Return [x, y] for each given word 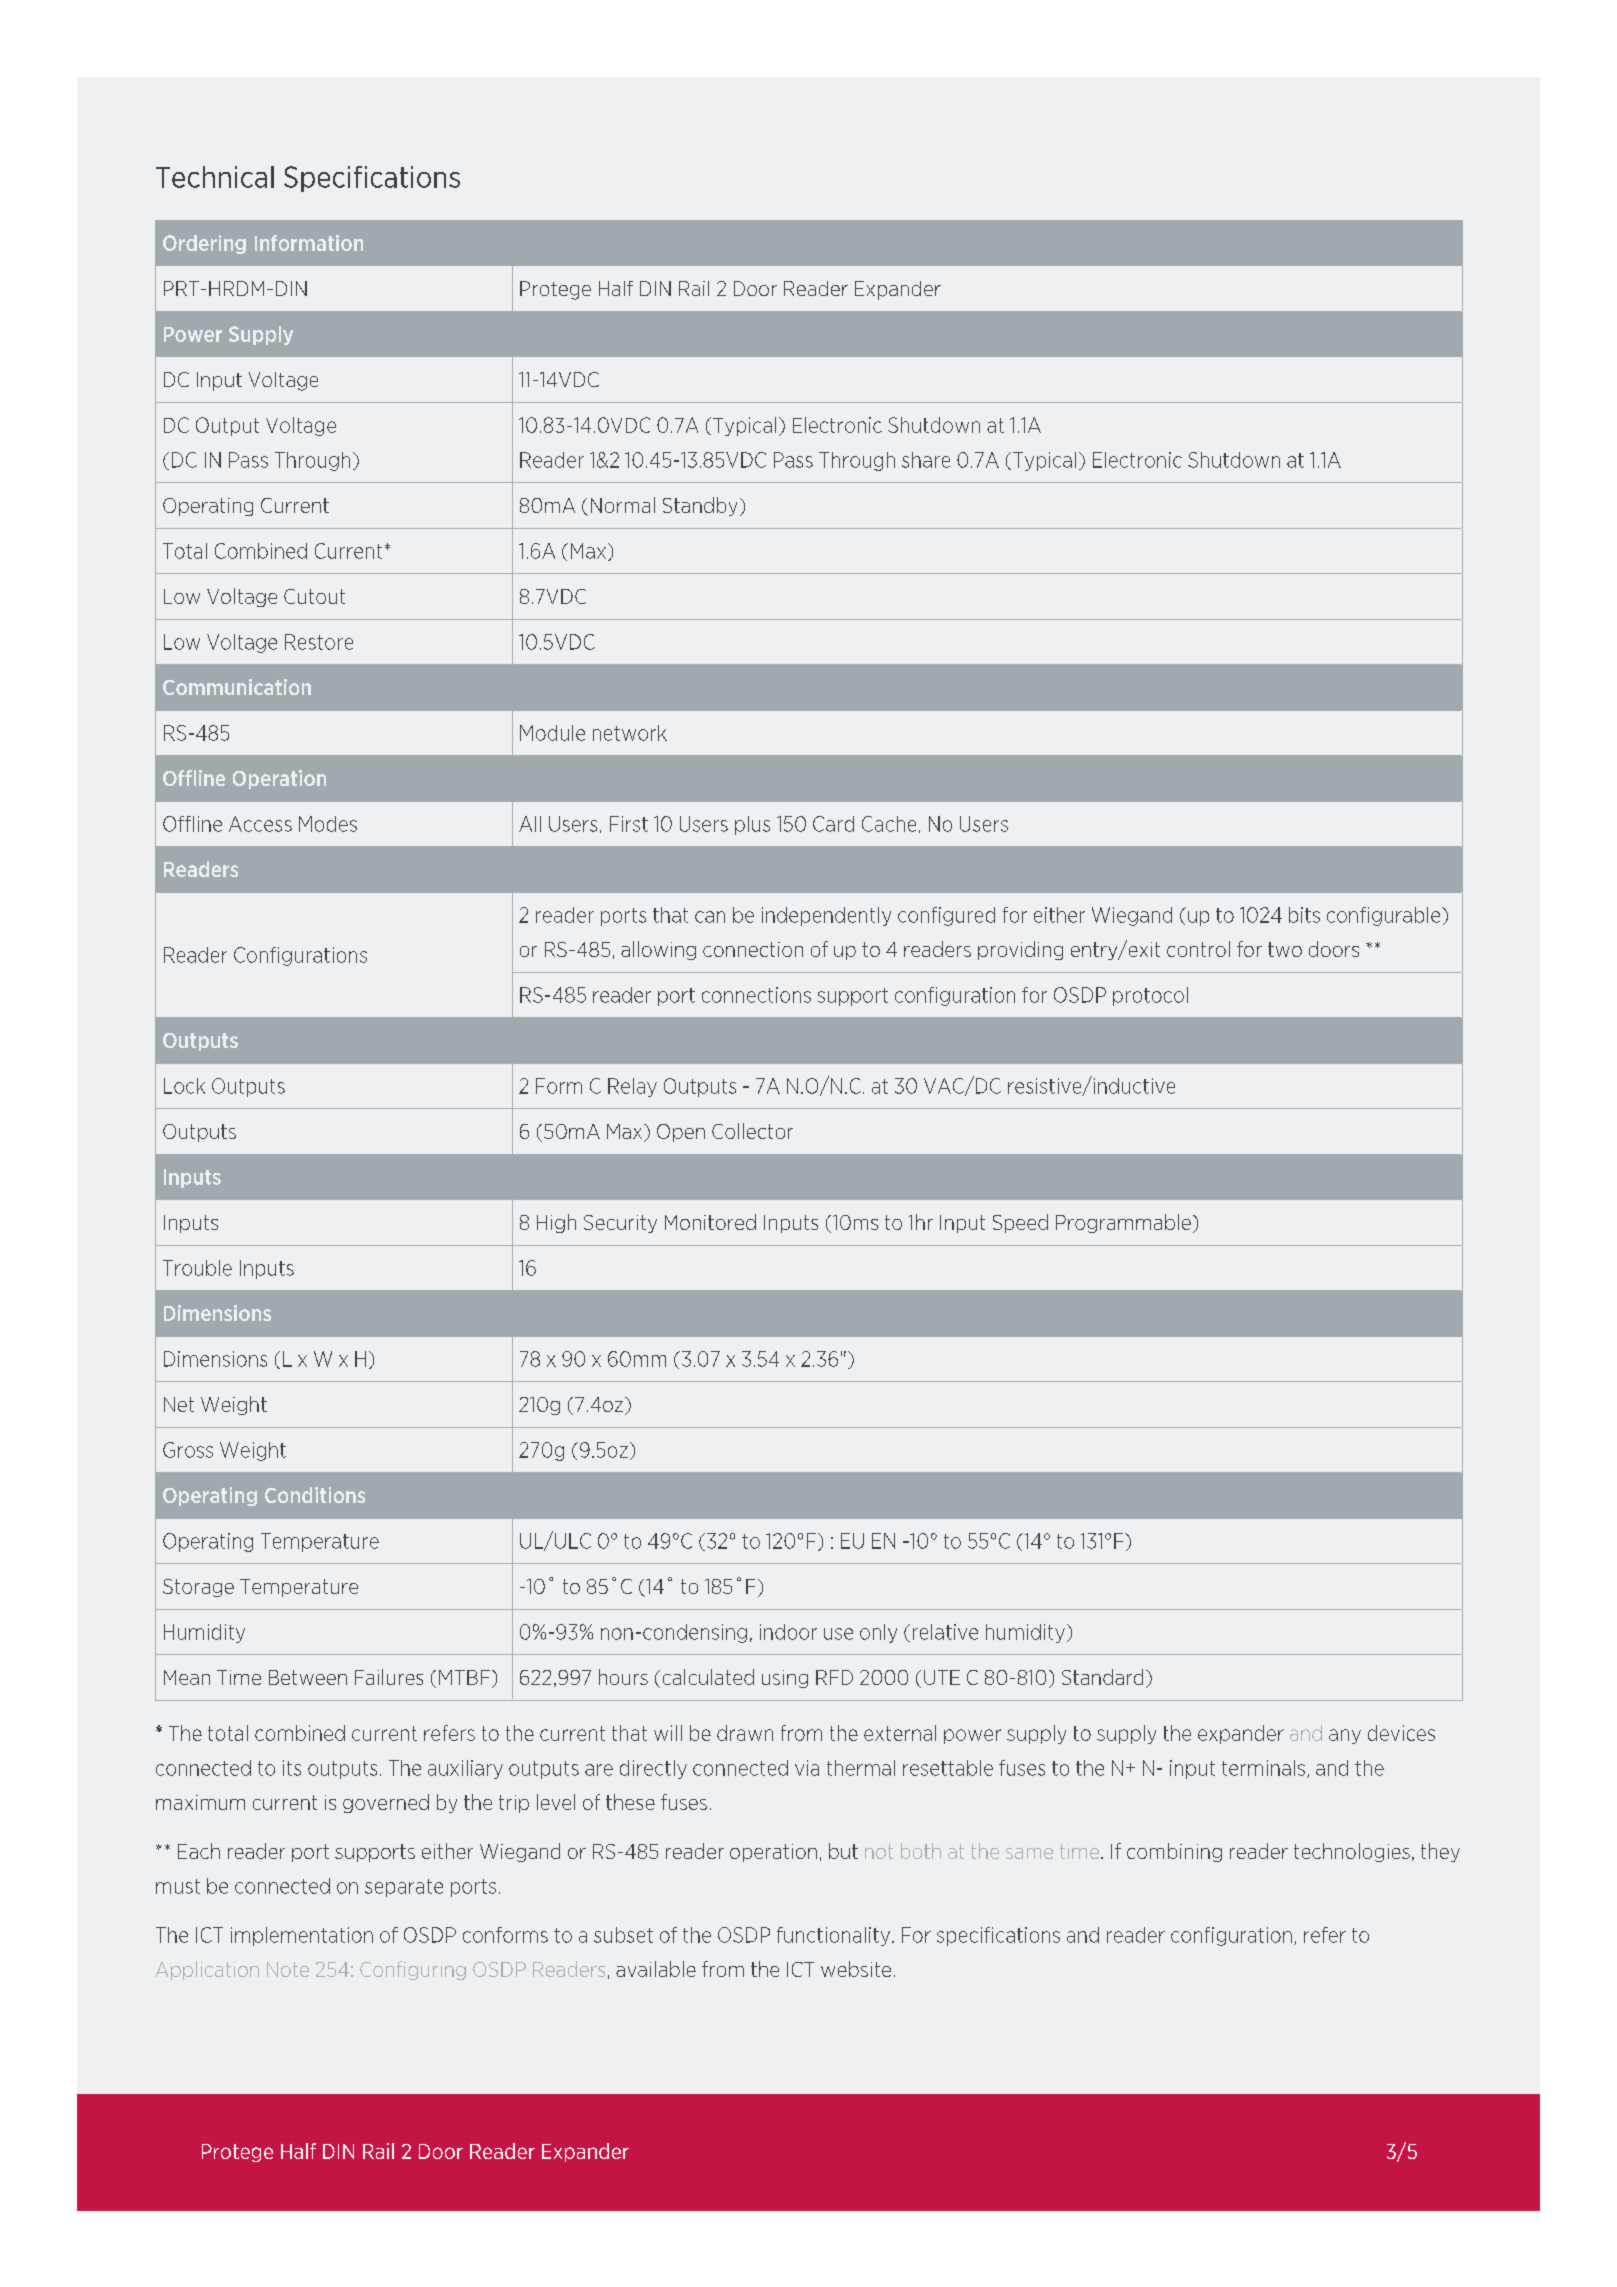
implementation [302, 1936]
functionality [833, 1936]
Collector [752, 1131]
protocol [1150, 996]
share [926, 460]
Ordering [204, 244]
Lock [184, 1086]
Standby [700, 506]
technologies [1352, 1852]
